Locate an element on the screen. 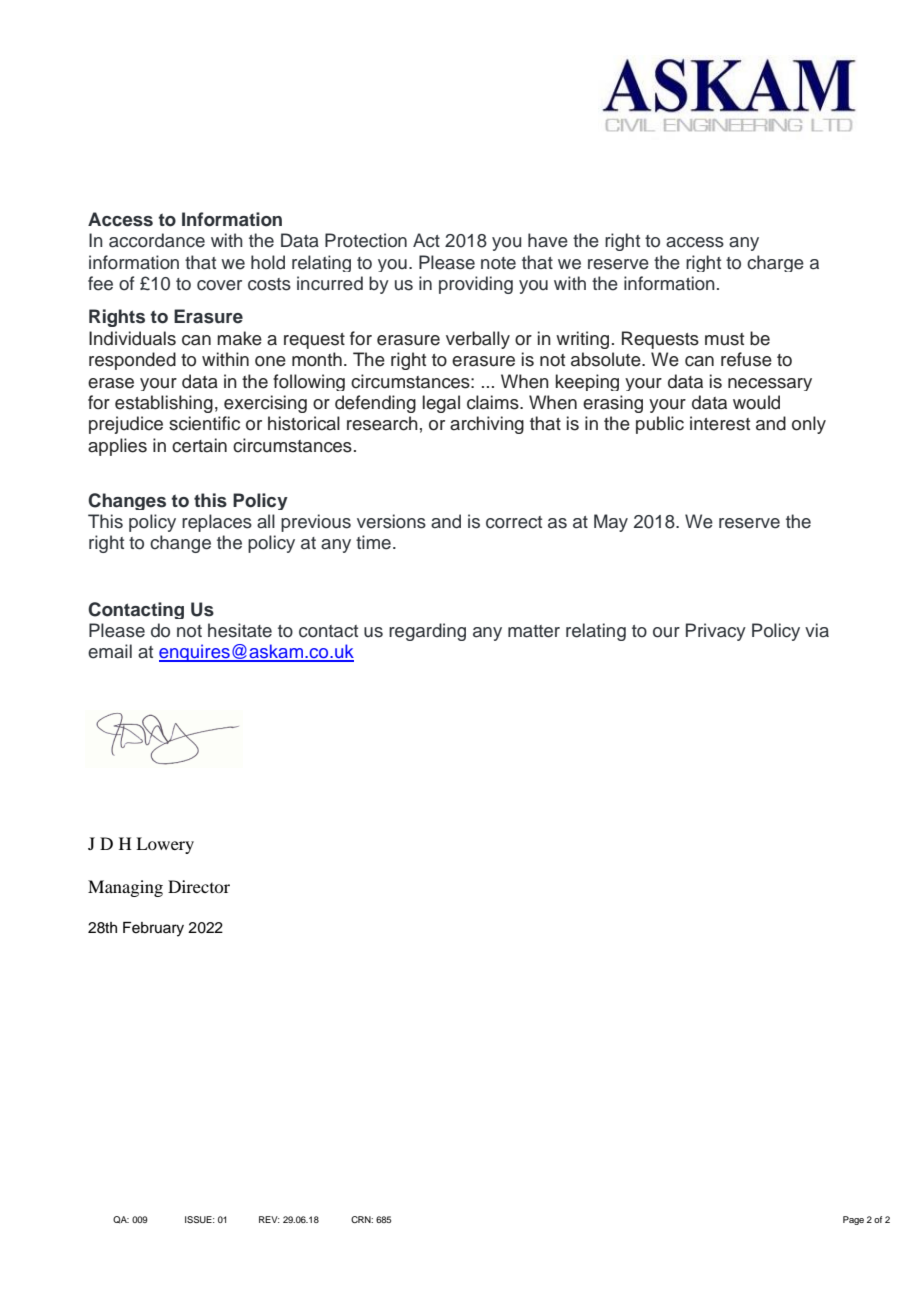 Image resolution: width=924 pixels, height=1308 pixels. cover is located at coordinates (219, 285).
